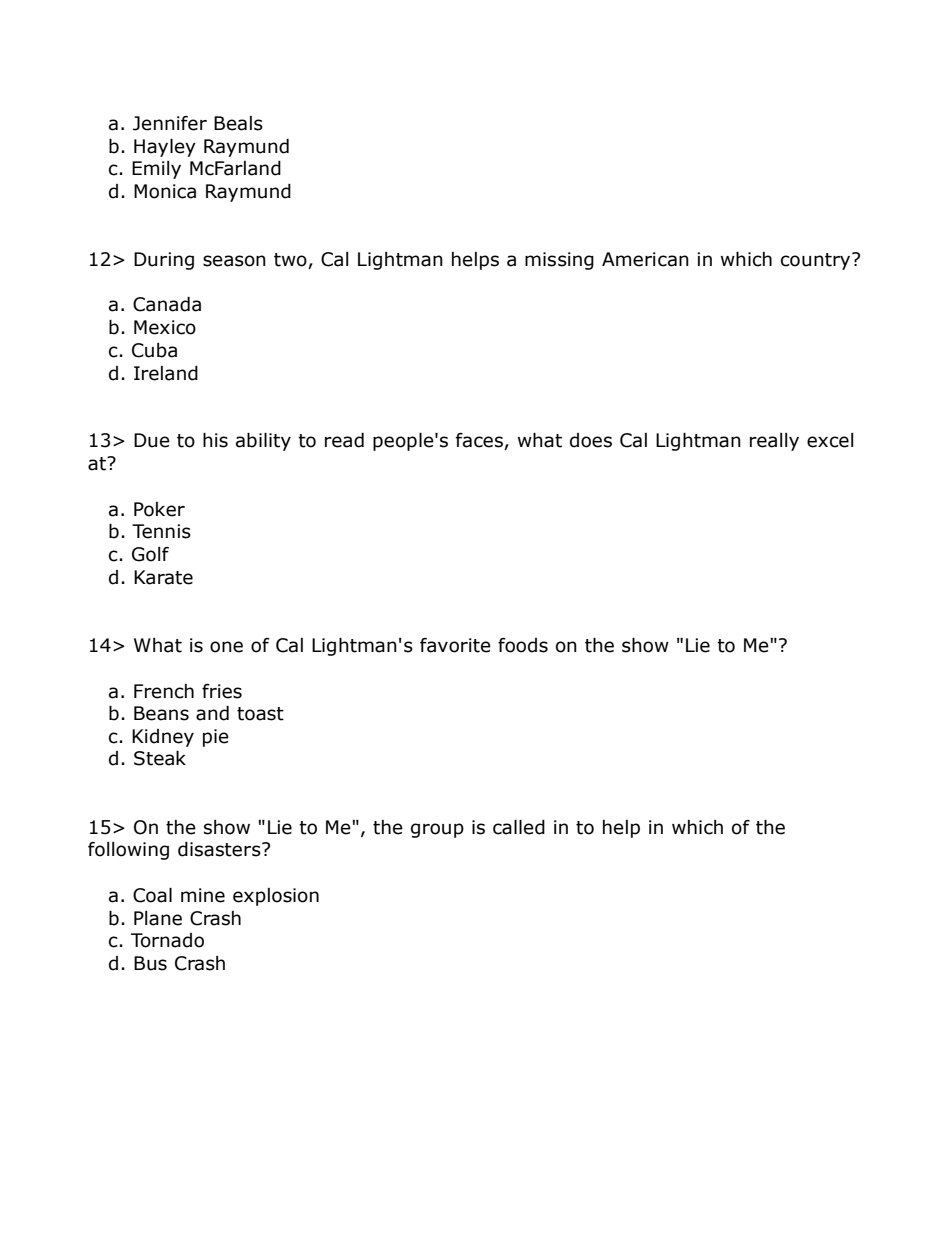 The image size is (952, 1233). Describe the element at coordinates (519, 827) in the page. I see `called` at that location.
